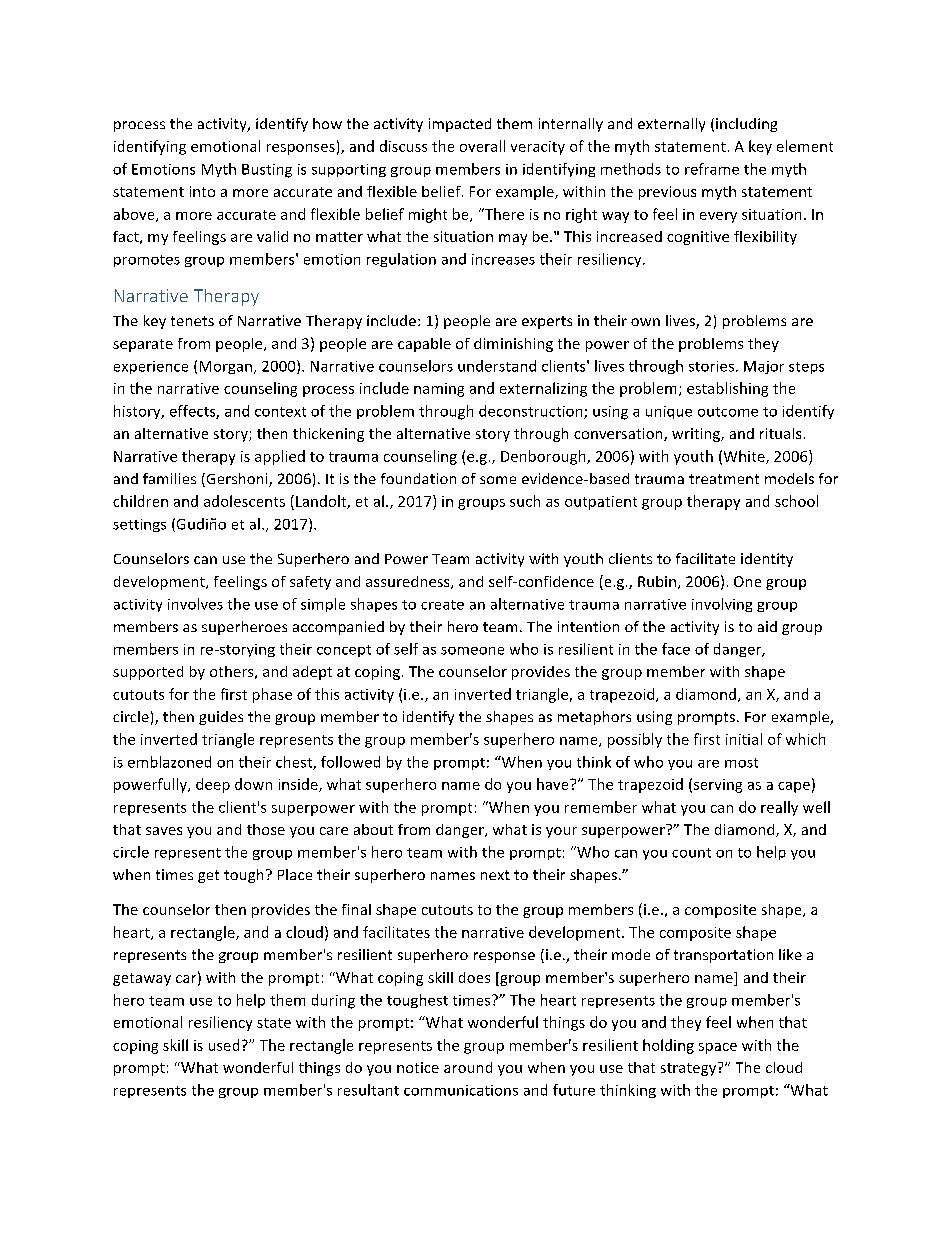  Describe the element at coordinates (442, 605) in the screenshot. I see `create` at that location.
